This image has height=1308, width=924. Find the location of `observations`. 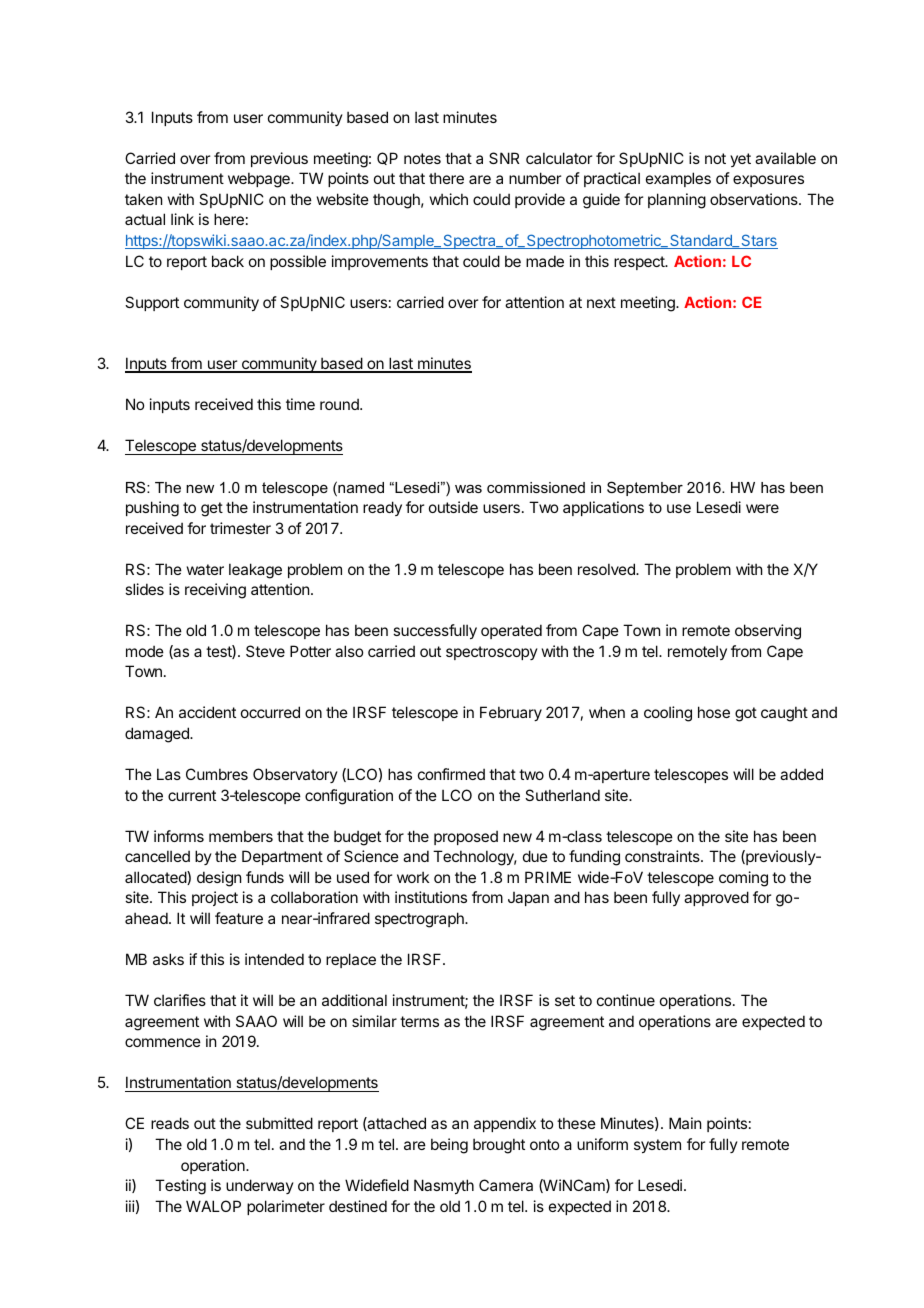

observations is located at coordinates (755, 199).
